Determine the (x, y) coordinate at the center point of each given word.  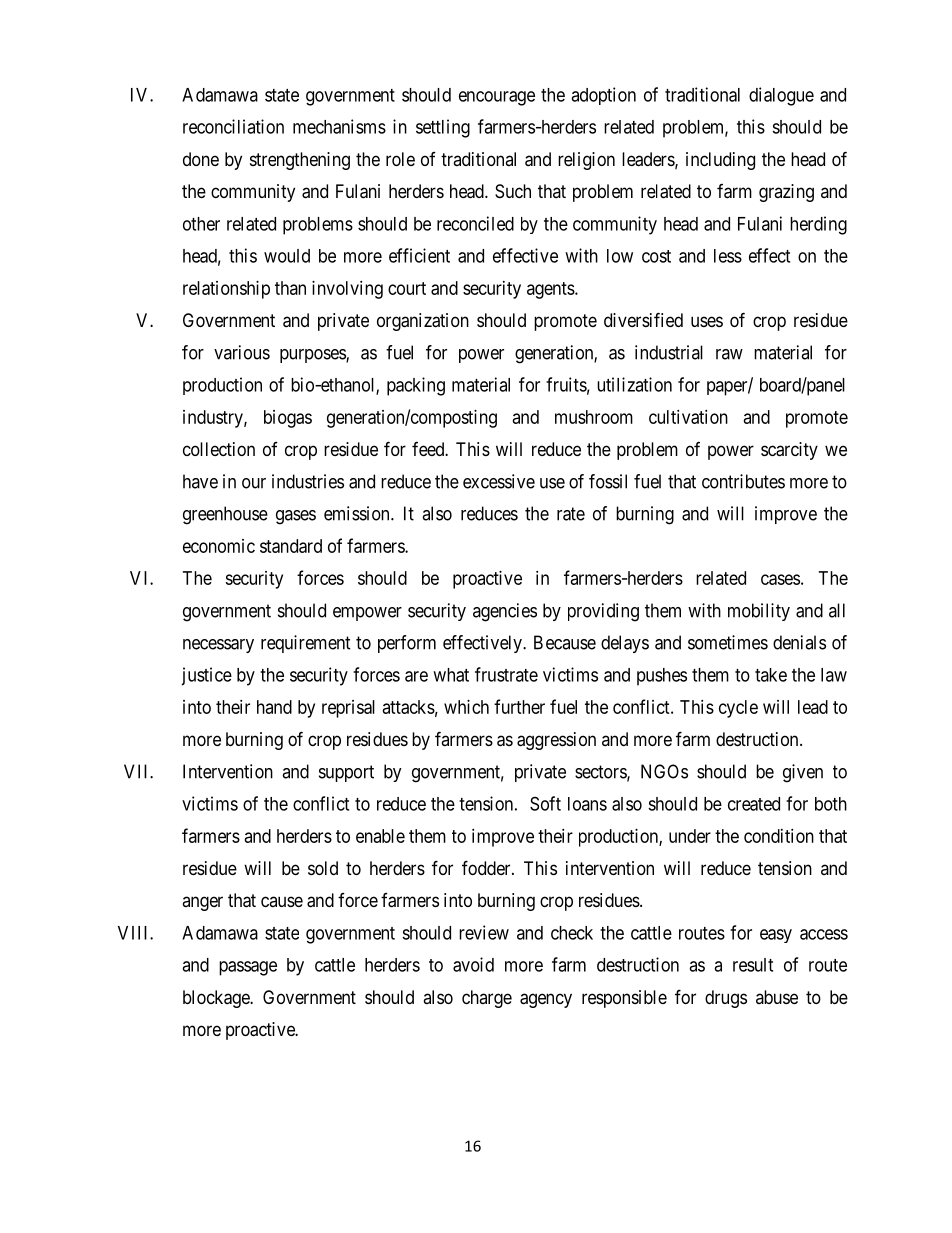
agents (551, 290)
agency (546, 1000)
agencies (505, 612)
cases (780, 579)
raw (729, 354)
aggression (556, 741)
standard (291, 546)
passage (248, 968)
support (346, 773)
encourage (497, 98)
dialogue (781, 96)
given (803, 773)
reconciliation (233, 126)
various (242, 352)
